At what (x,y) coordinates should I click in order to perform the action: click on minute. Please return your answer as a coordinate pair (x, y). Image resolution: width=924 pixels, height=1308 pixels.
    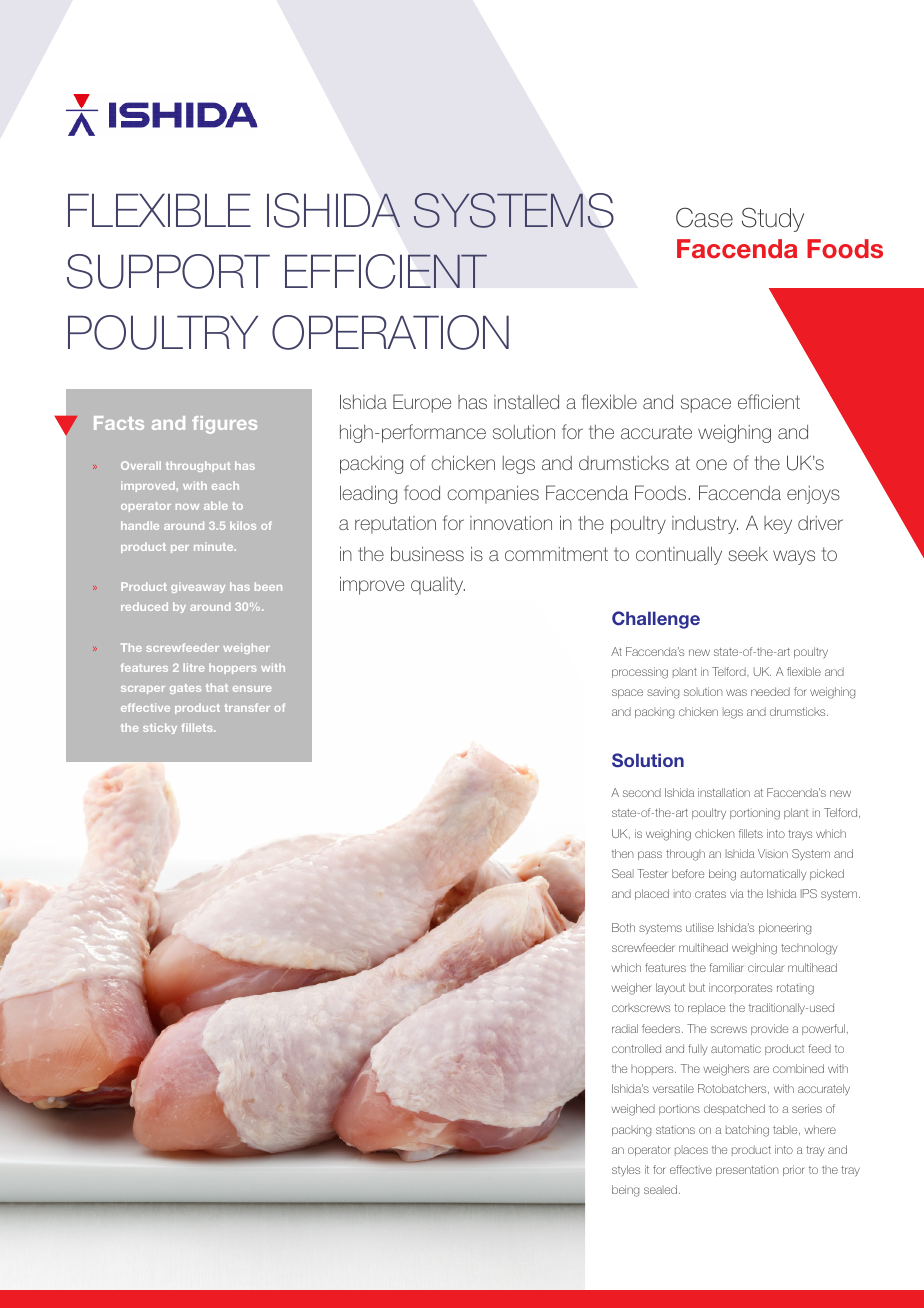
    Looking at the image, I should click on (215, 546).
